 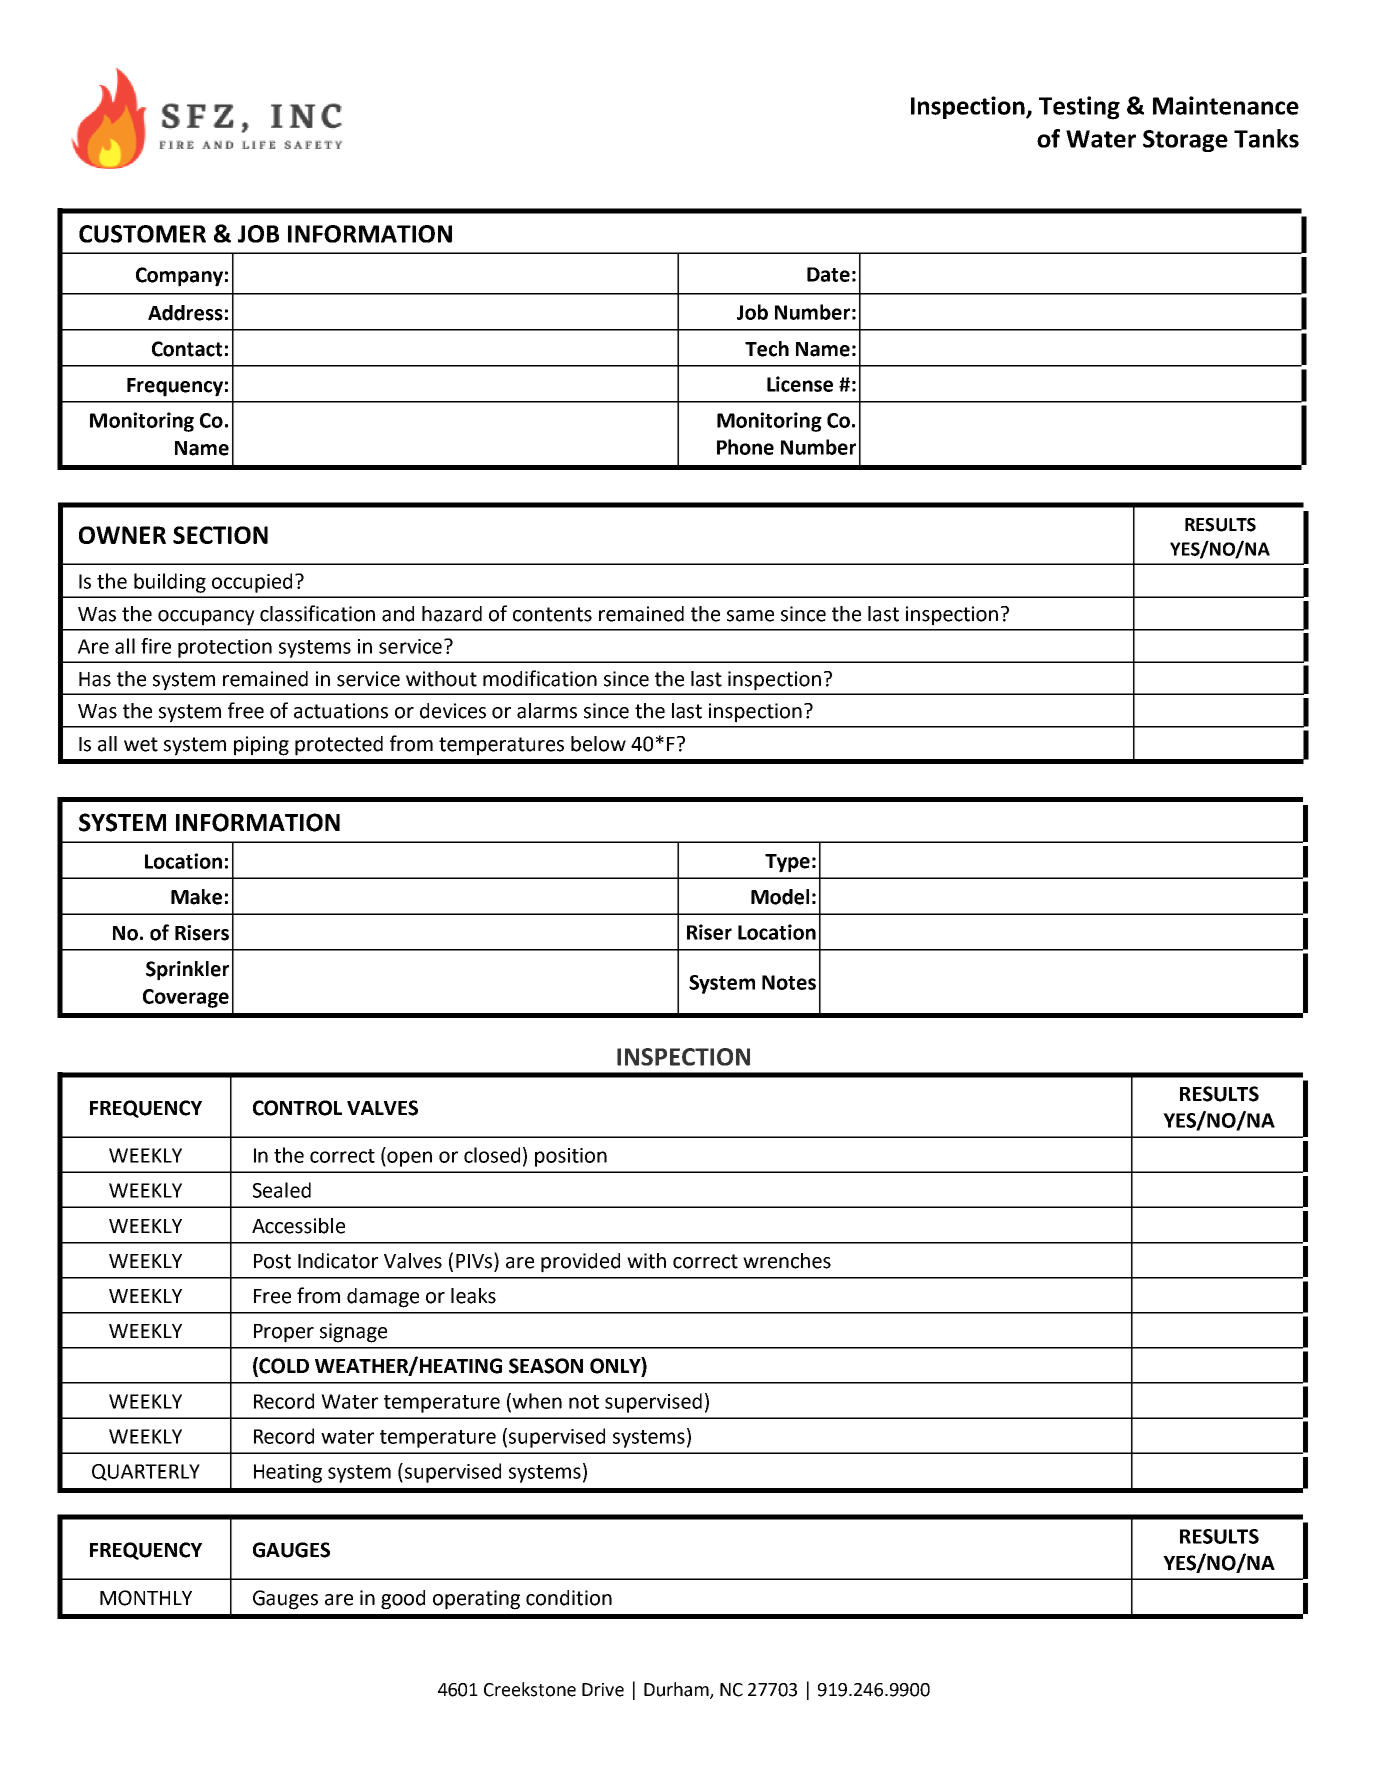 What do you see at coordinates (800, 384) in the screenshot?
I see `License` at bounding box center [800, 384].
